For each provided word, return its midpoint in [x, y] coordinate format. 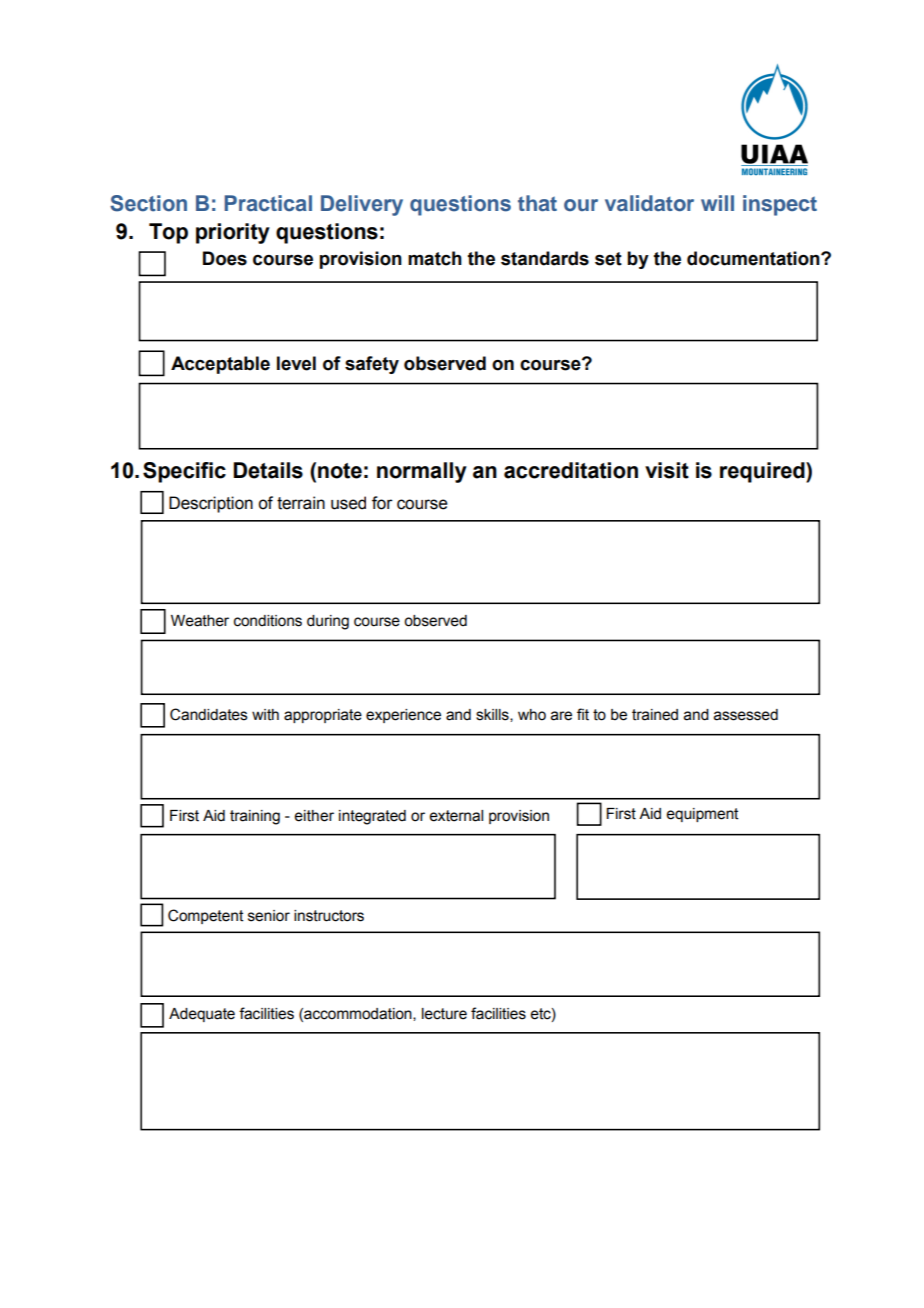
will [717, 203]
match [435, 258]
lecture [444, 1014]
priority [233, 233]
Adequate [202, 1015]
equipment [703, 815]
